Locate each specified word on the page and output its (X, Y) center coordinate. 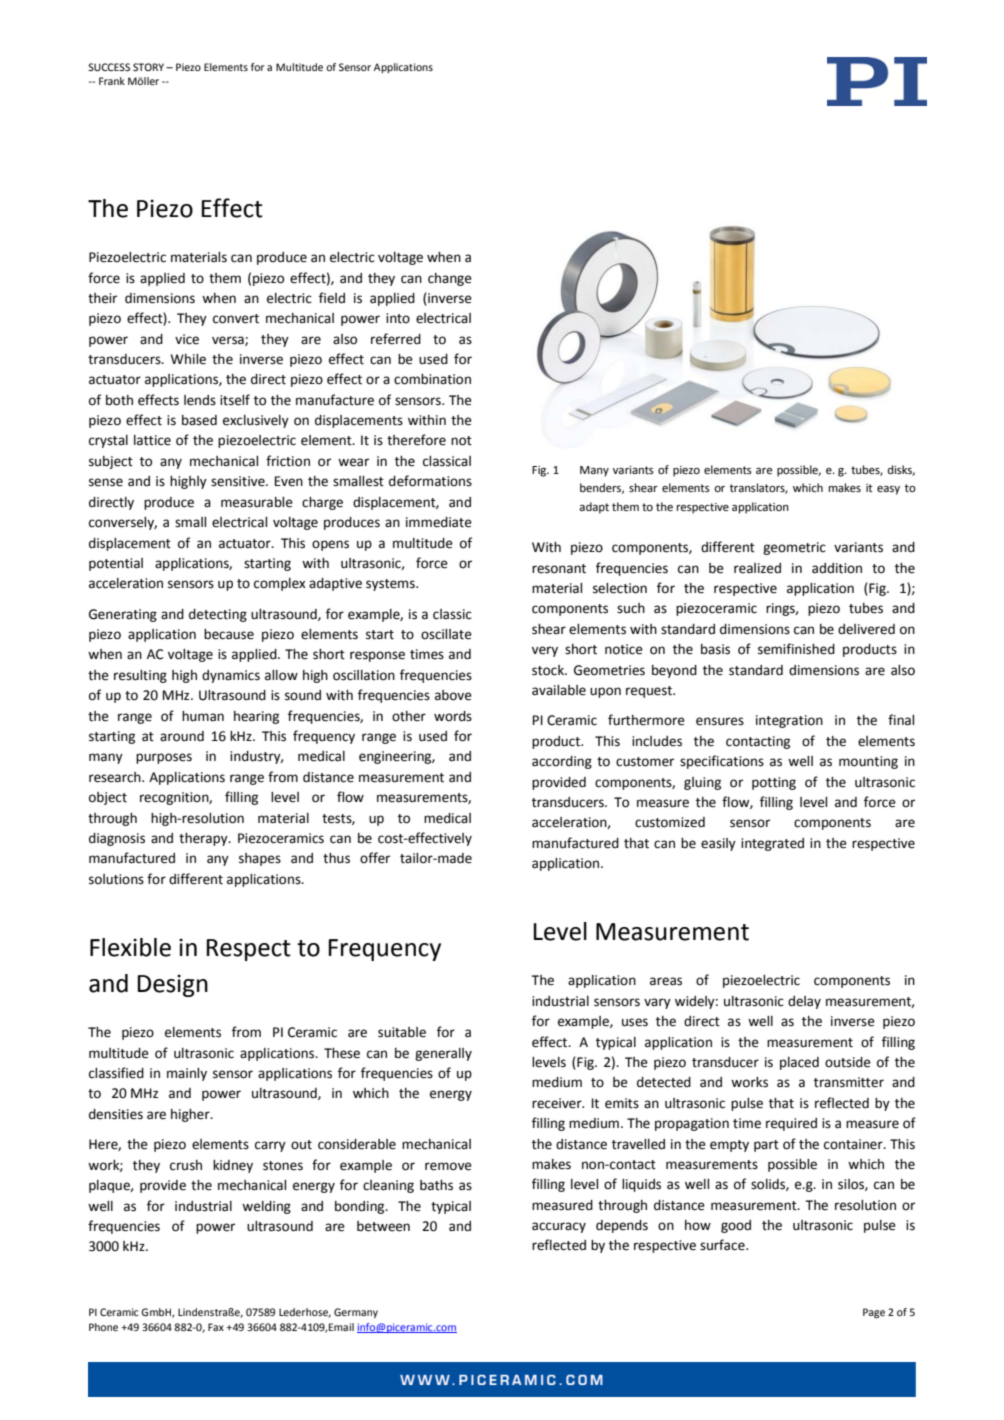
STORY (150, 67)
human (203, 716)
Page (874, 1313)
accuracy (559, 1227)
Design (172, 985)
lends (200, 400)
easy (888, 490)
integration (789, 721)
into (398, 318)
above (453, 695)
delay (804, 1002)
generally (443, 1054)
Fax (216, 1327)
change (450, 279)
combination (432, 379)
